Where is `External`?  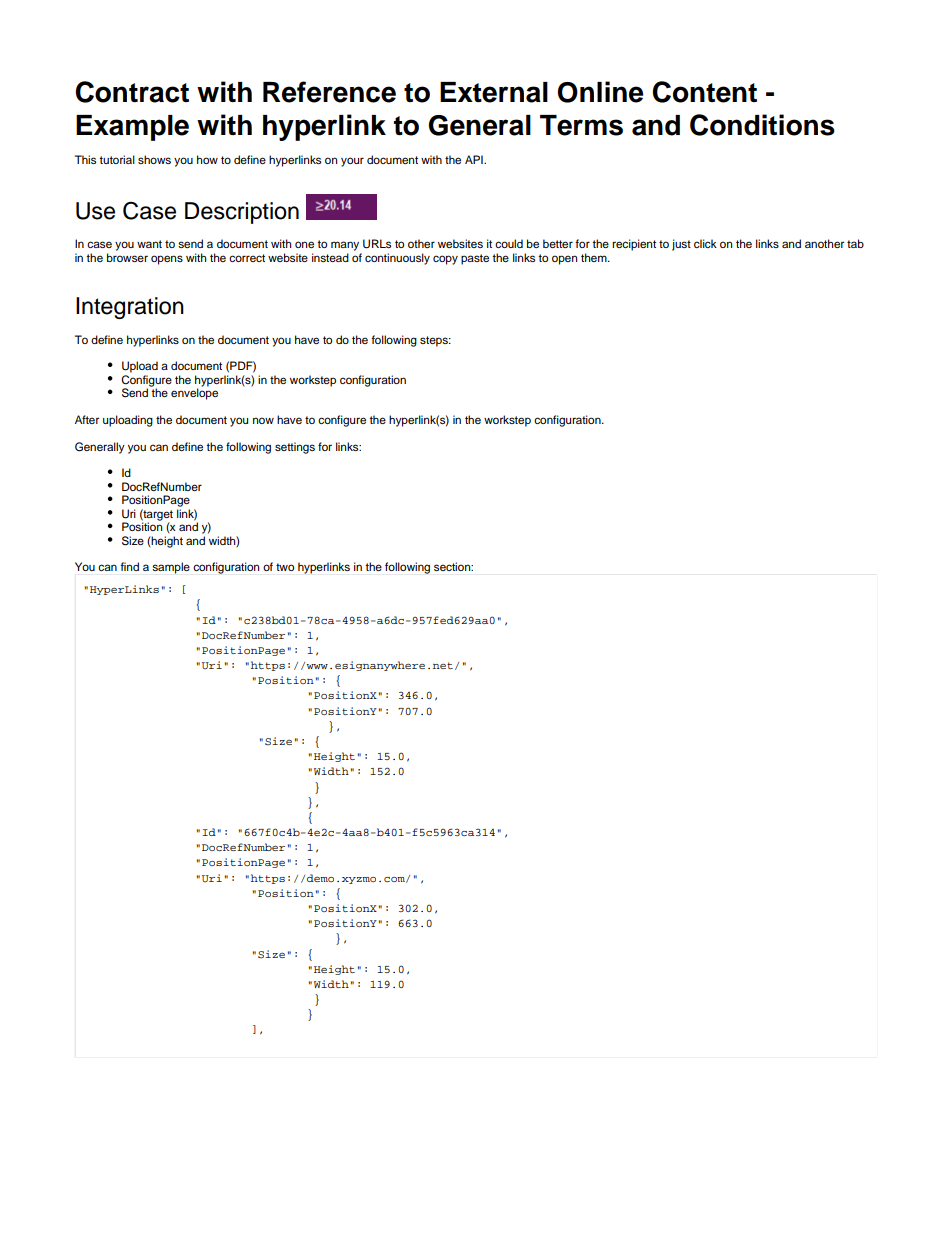
External is located at coordinates (494, 92).
